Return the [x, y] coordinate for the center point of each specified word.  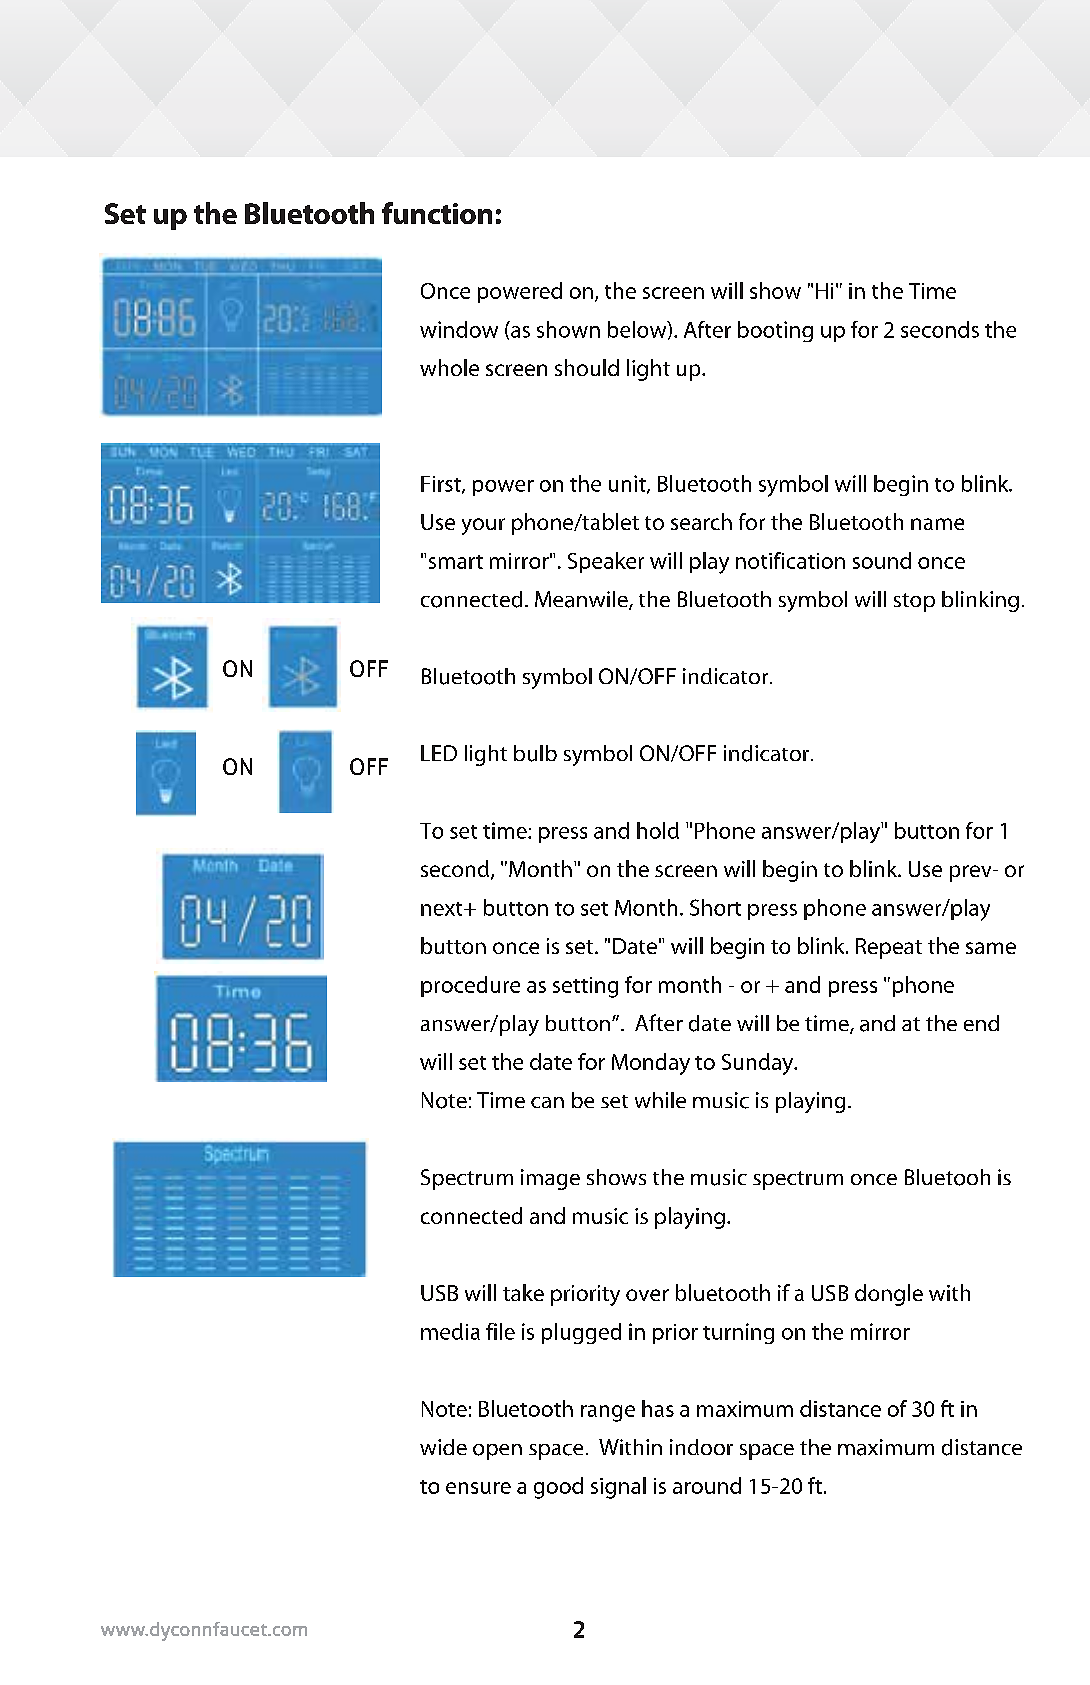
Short [715, 907]
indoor [701, 1447]
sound [882, 560]
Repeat [889, 948]
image [550, 1179]
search [701, 521]
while [660, 1100]
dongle [889, 1295]
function [437, 213]
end [981, 1023]
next [443, 909]
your [483, 526]
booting [775, 331]
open [497, 1452]
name [937, 524]
